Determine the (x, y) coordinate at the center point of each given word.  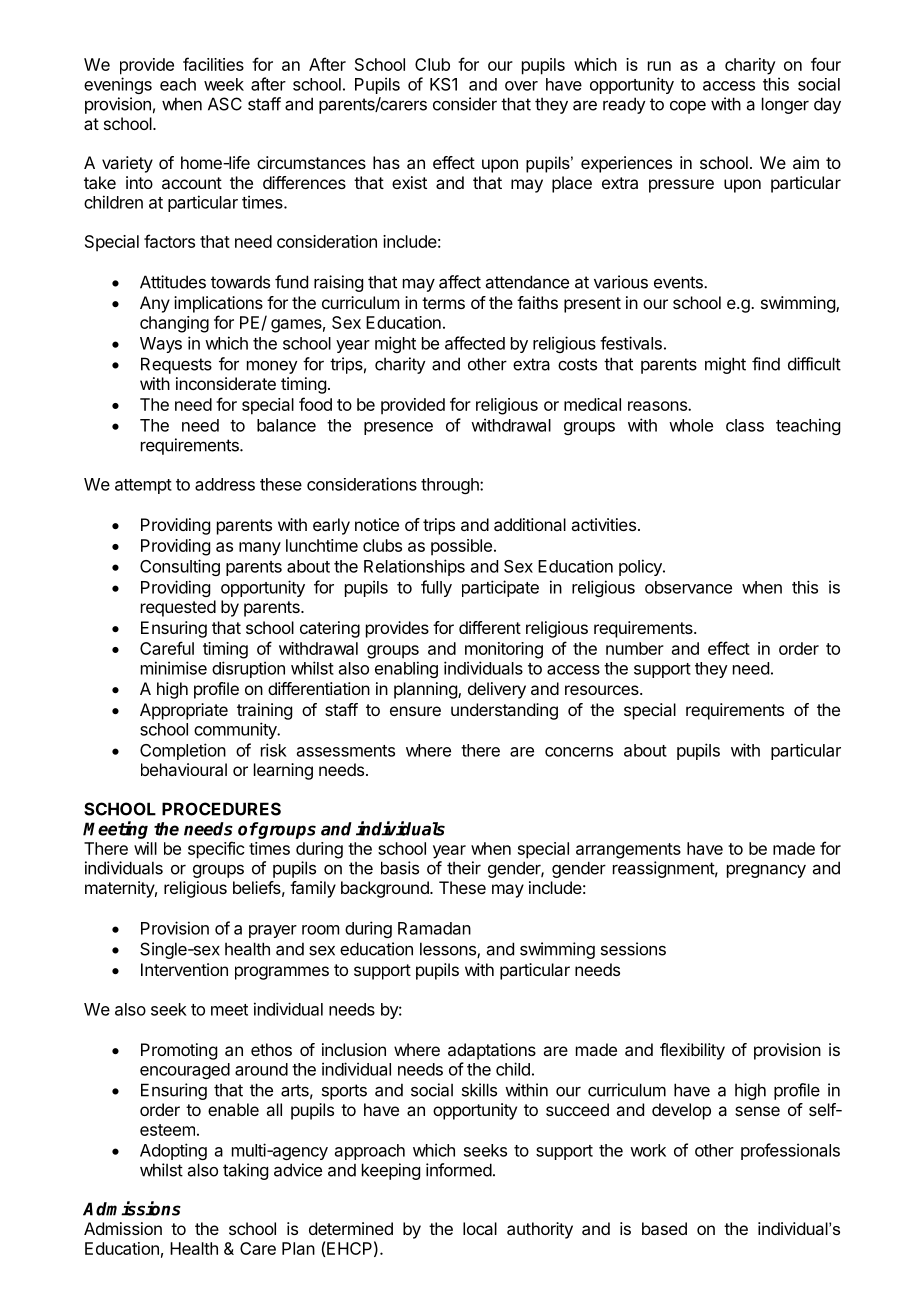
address (225, 484)
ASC (225, 104)
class (745, 425)
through (451, 486)
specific (216, 850)
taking (245, 1171)
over (521, 86)
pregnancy (766, 871)
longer (785, 105)
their (464, 868)
